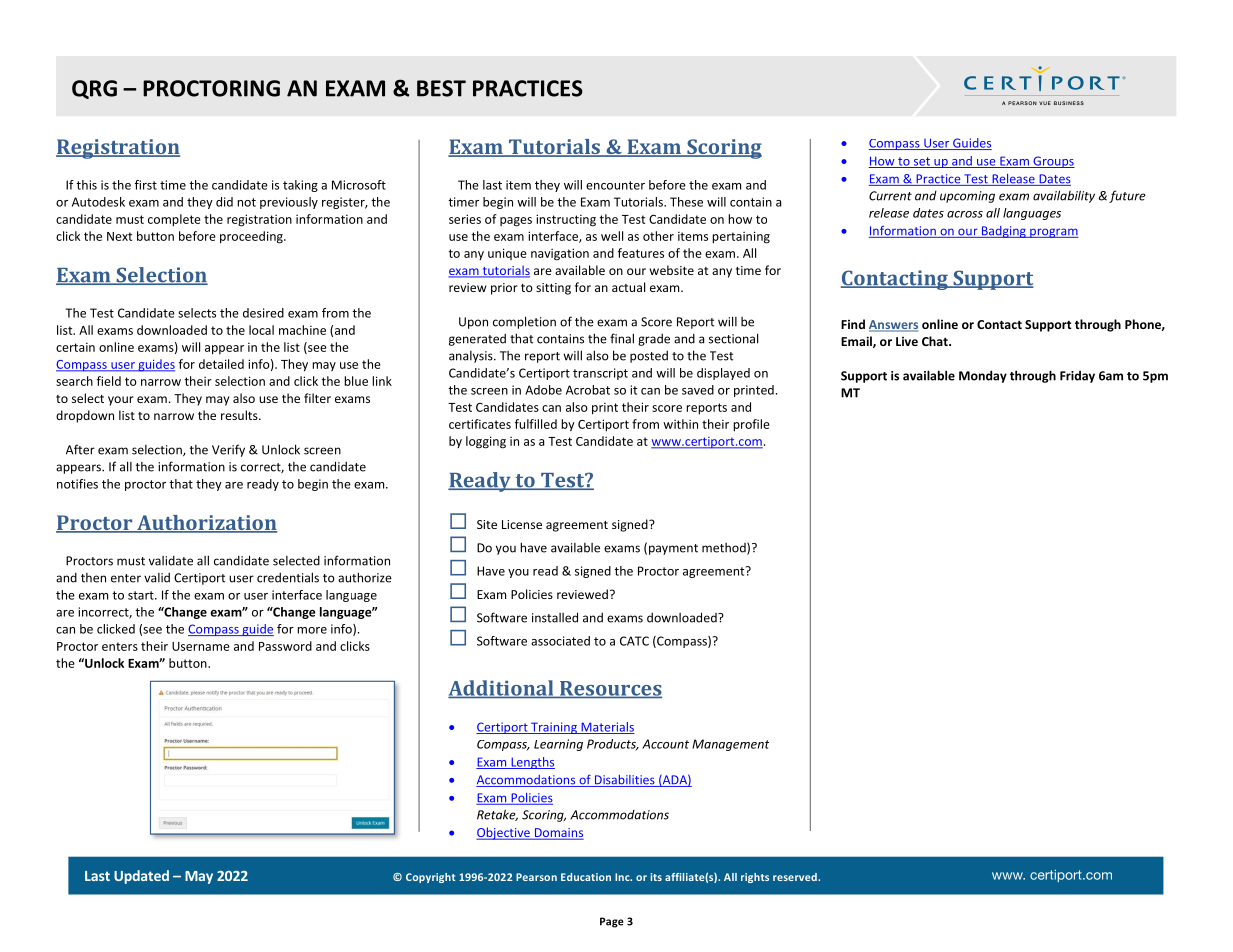 Image resolution: width=1233 pixels, height=952 pixels. I want to click on Verify, so click(228, 450).
